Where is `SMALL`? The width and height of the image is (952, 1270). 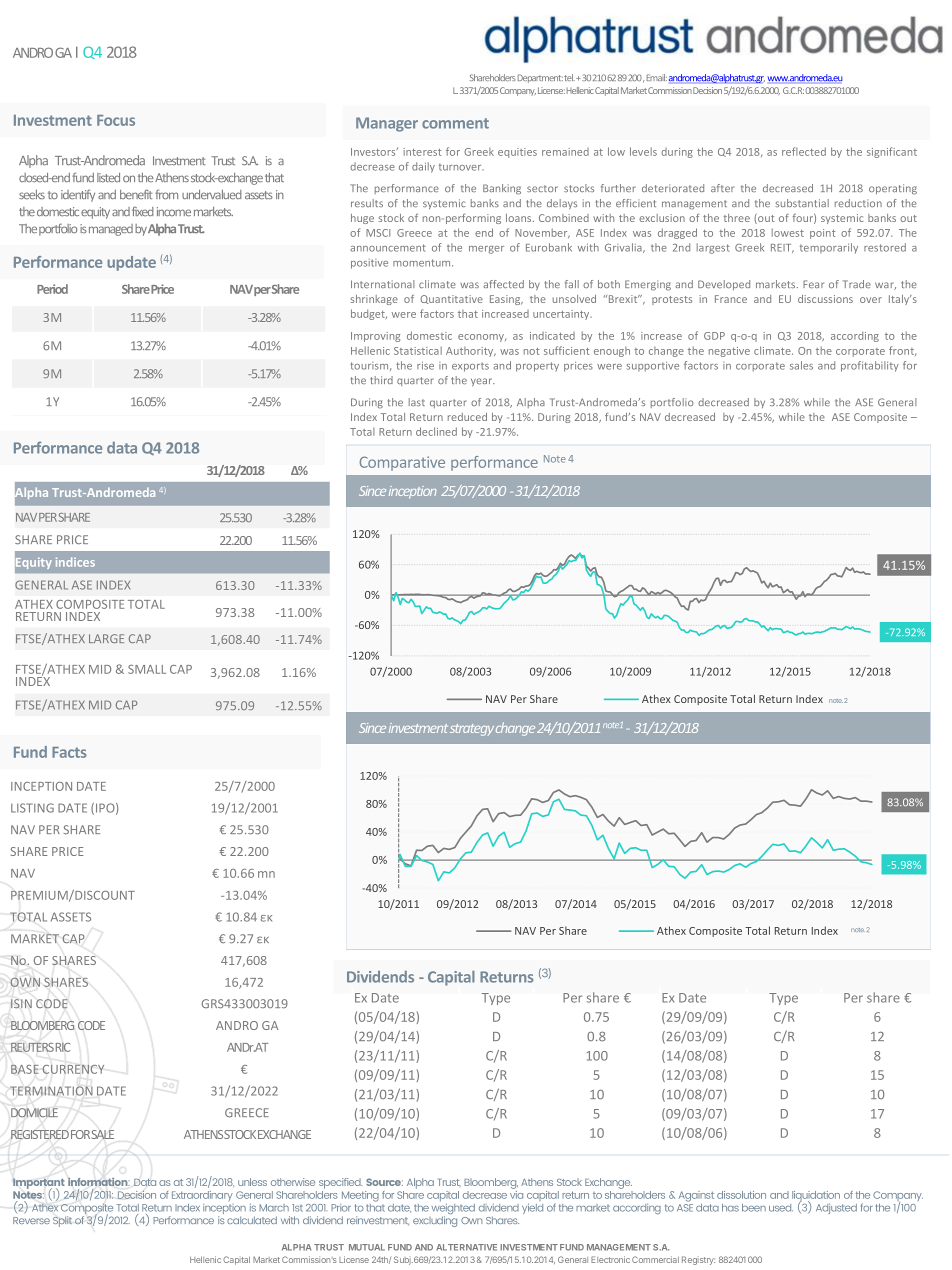 SMALL is located at coordinates (147, 669).
